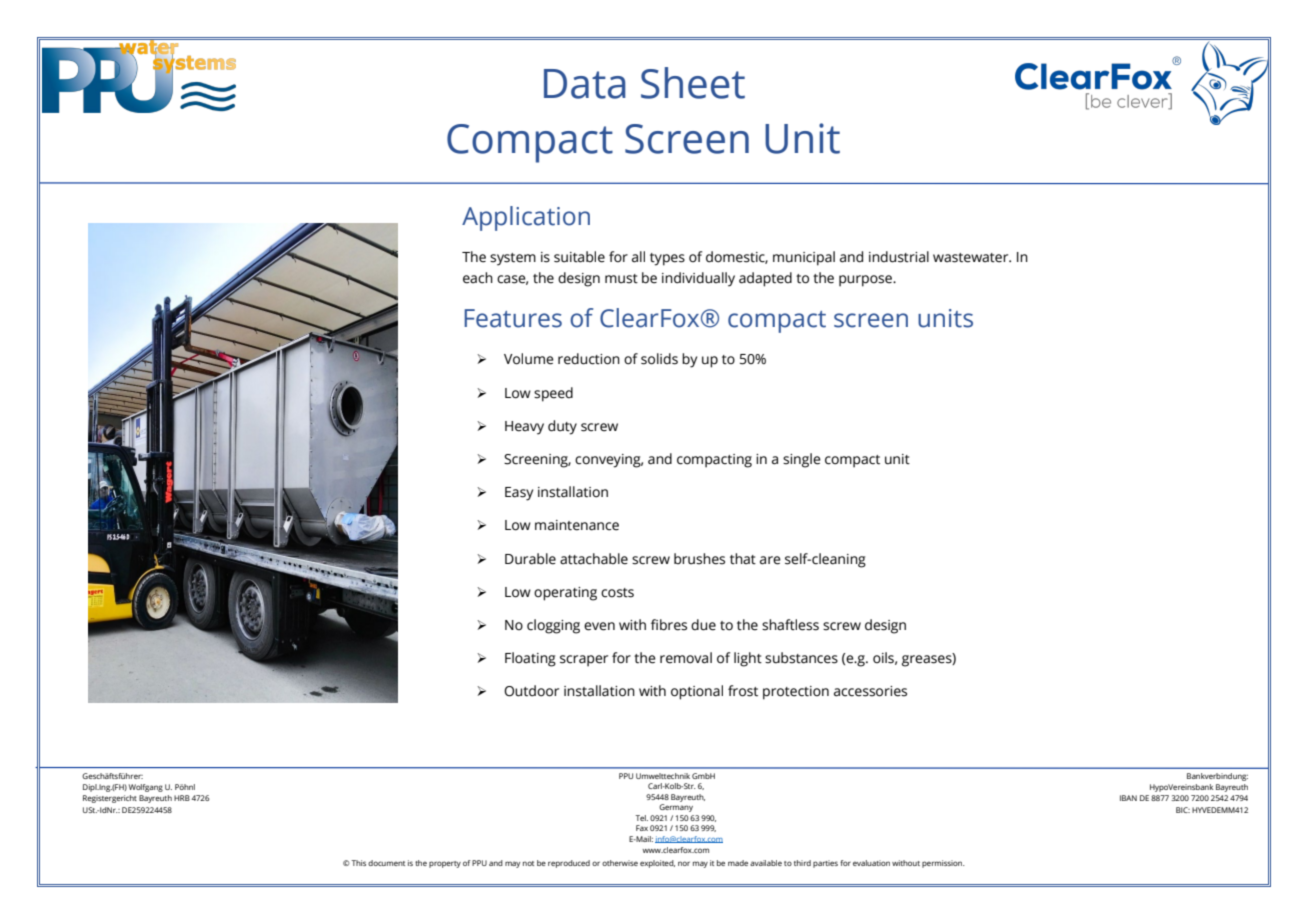  What do you see at coordinates (667, 259) in the screenshot?
I see `types` at bounding box center [667, 259].
